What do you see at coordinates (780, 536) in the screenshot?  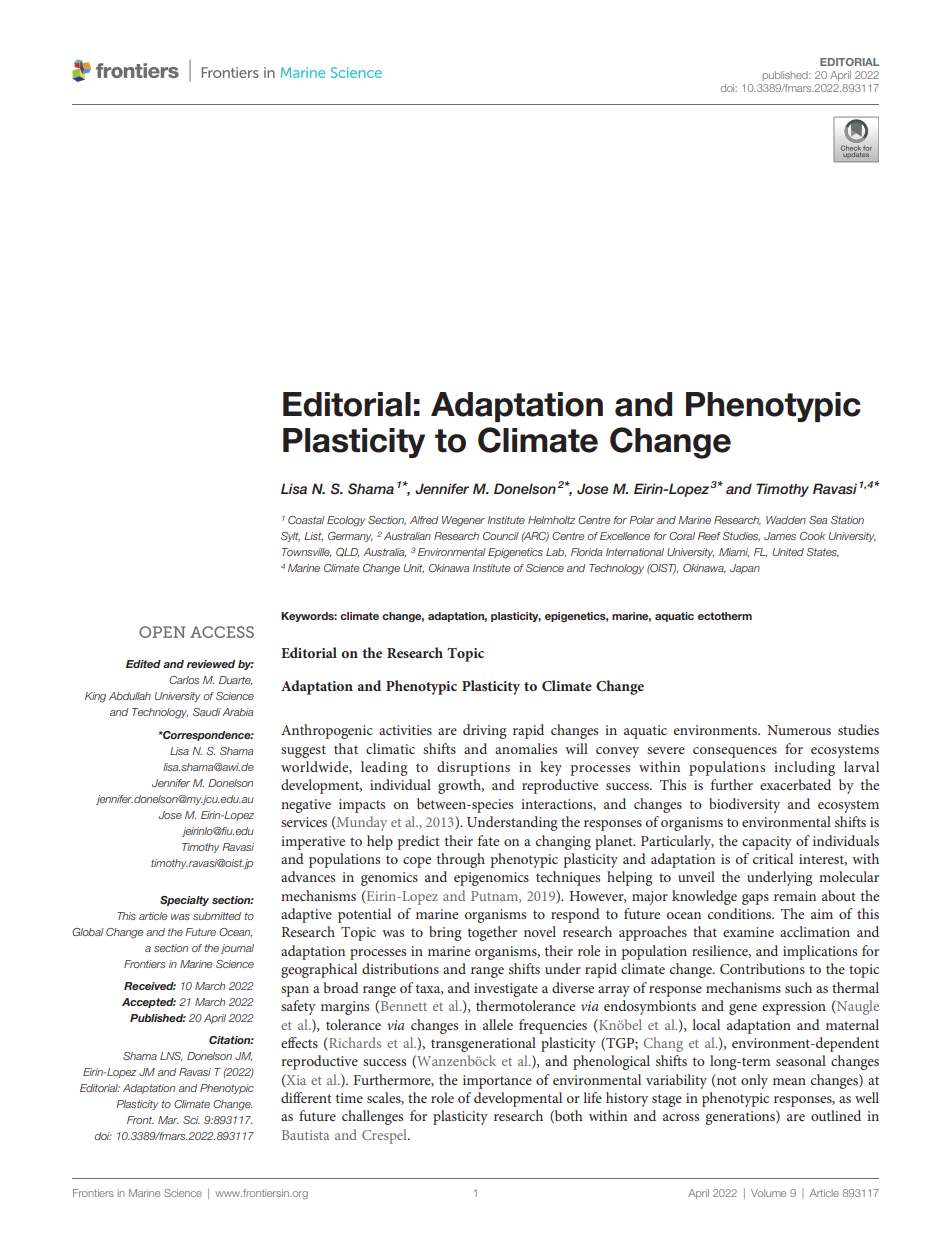 I see `James` at bounding box center [780, 536].
